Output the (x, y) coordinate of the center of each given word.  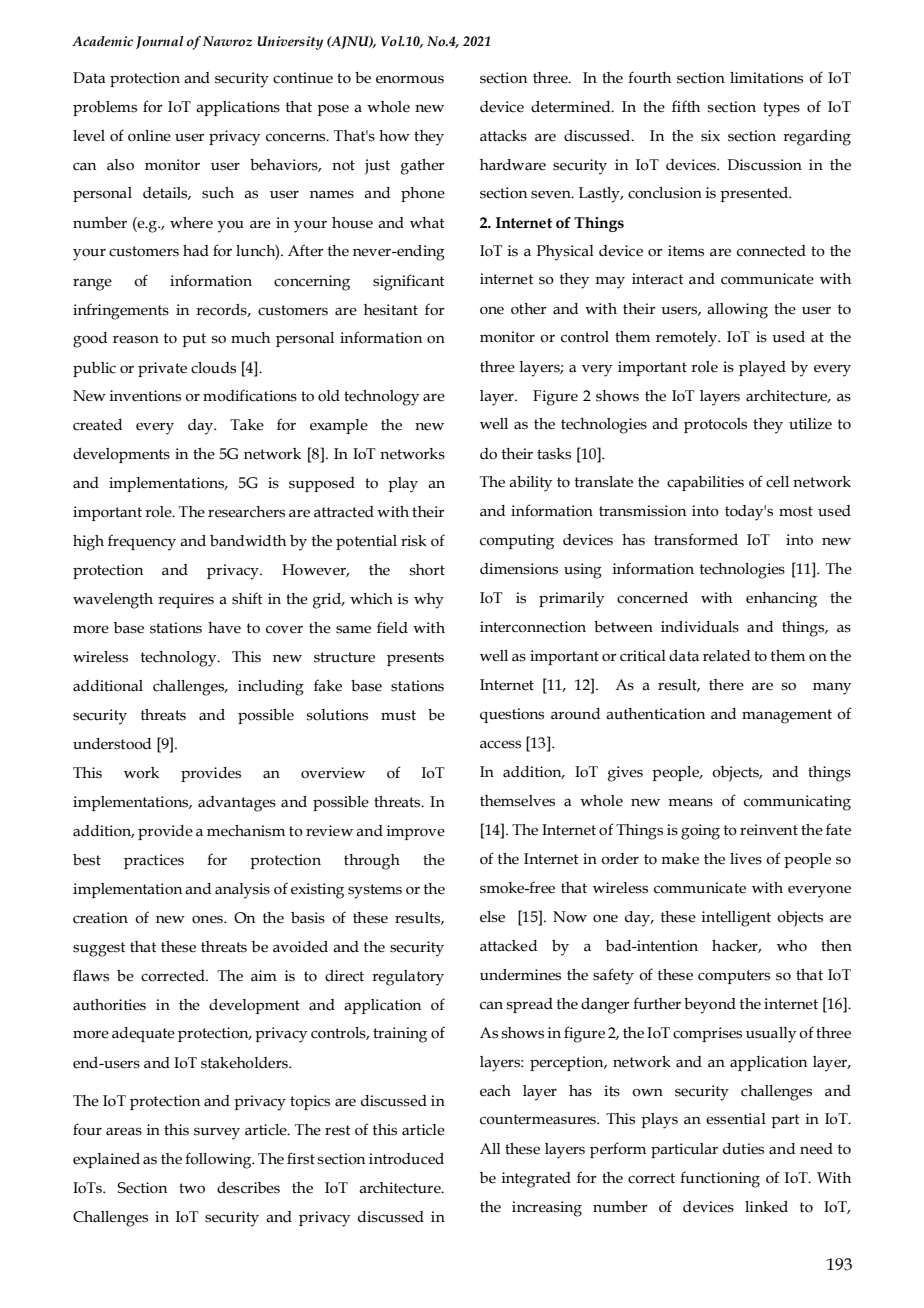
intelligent (736, 919)
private (162, 369)
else (492, 917)
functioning (720, 1179)
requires (186, 600)
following (219, 1160)
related (726, 656)
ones (208, 919)
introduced (406, 1159)
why (429, 601)
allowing (737, 311)
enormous (410, 79)
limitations (766, 78)
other (529, 309)
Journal (160, 42)
